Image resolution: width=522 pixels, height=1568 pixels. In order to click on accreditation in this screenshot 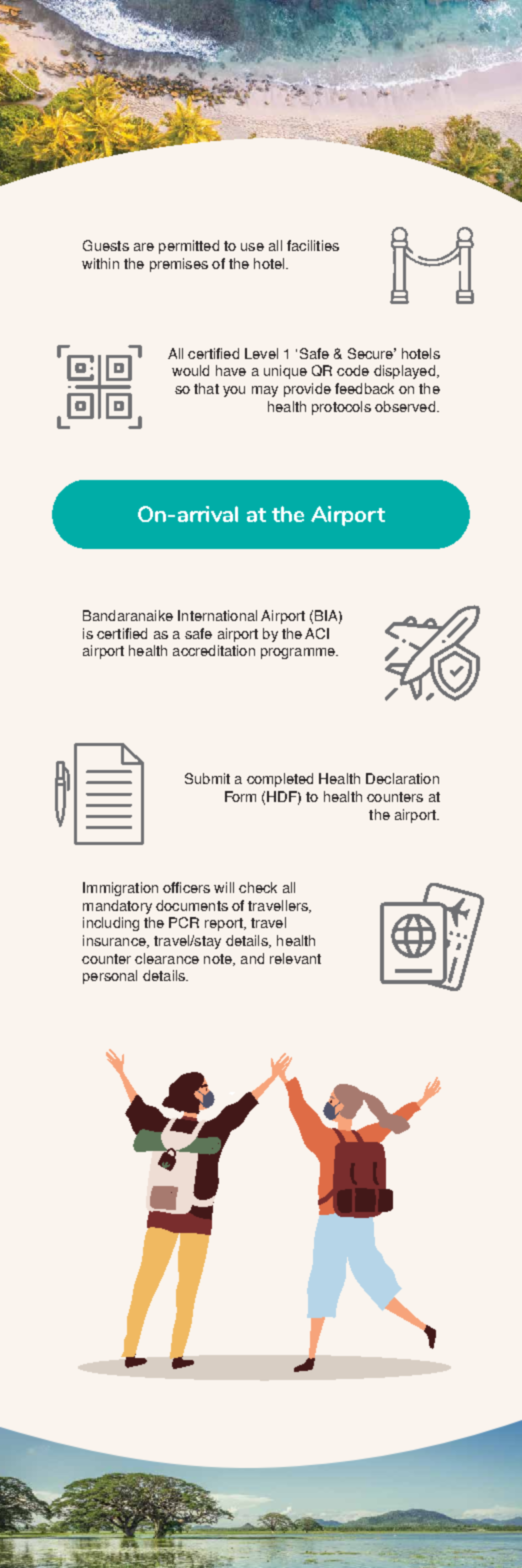, I will do `click(214, 650)`.
